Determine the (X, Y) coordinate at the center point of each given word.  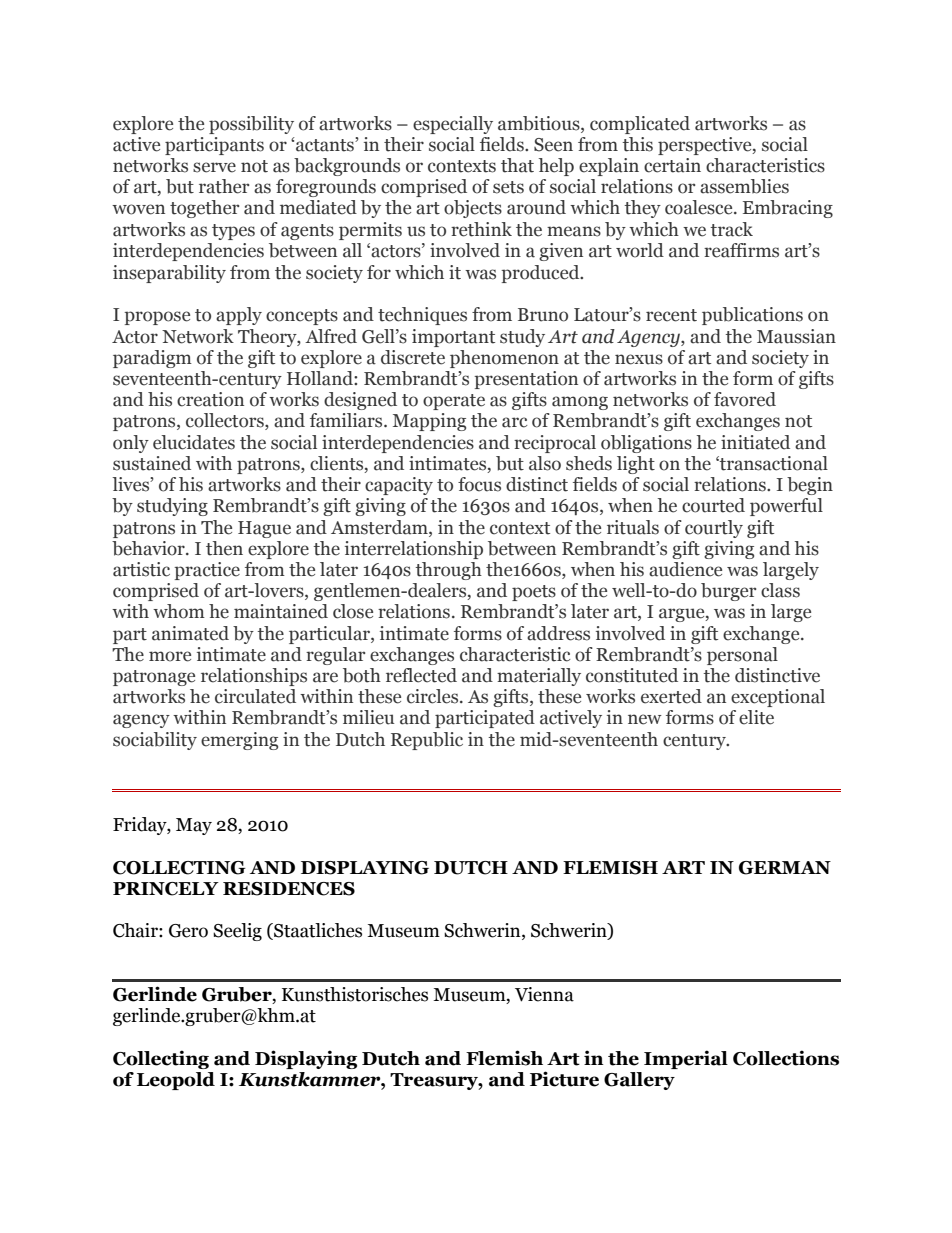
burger (728, 592)
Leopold (176, 1081)
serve (214, 167)
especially (453, 125)
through (448, 571)
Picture (564, 1079)
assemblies (744, 186)
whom (179, 611)
